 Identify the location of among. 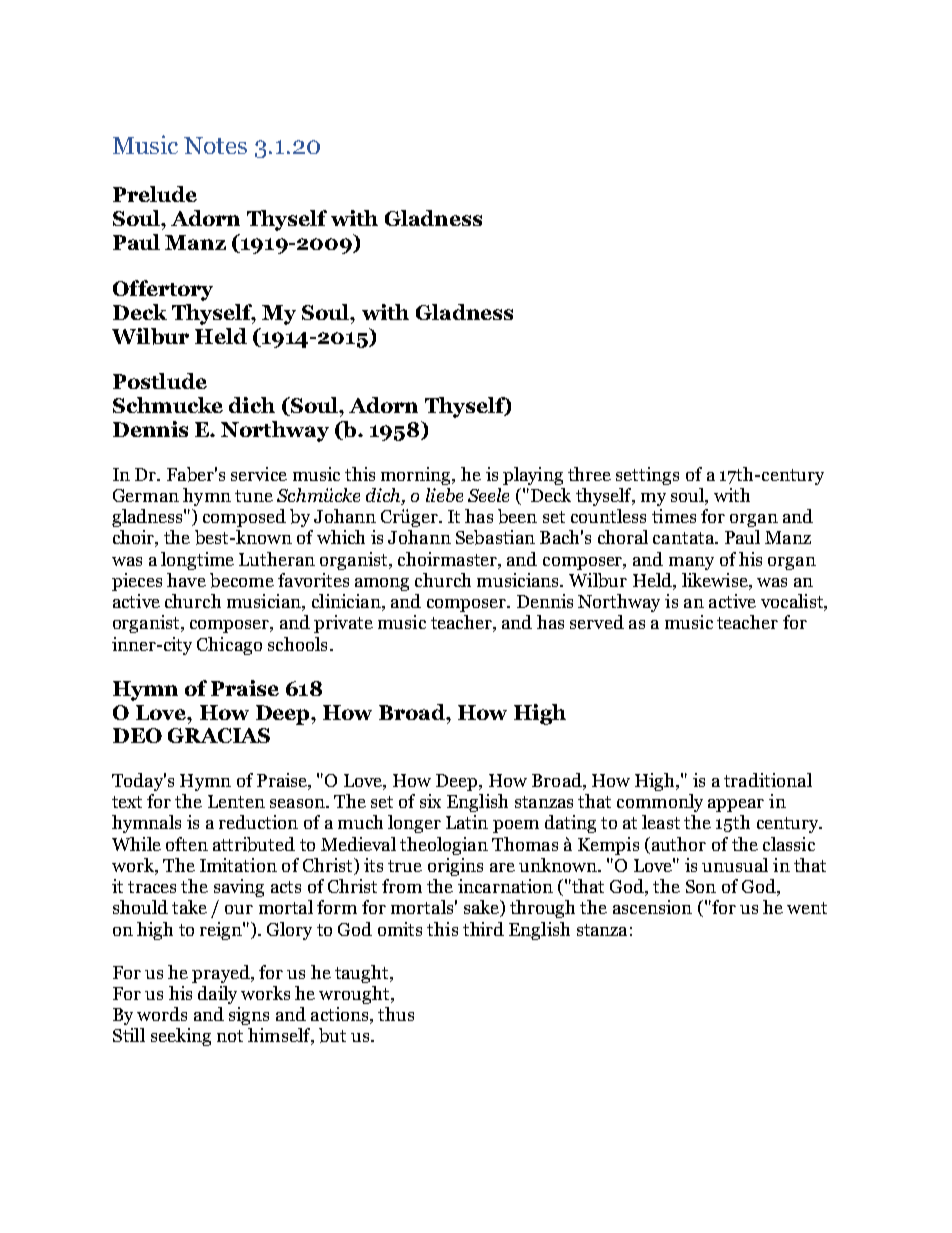
(382, 584).
